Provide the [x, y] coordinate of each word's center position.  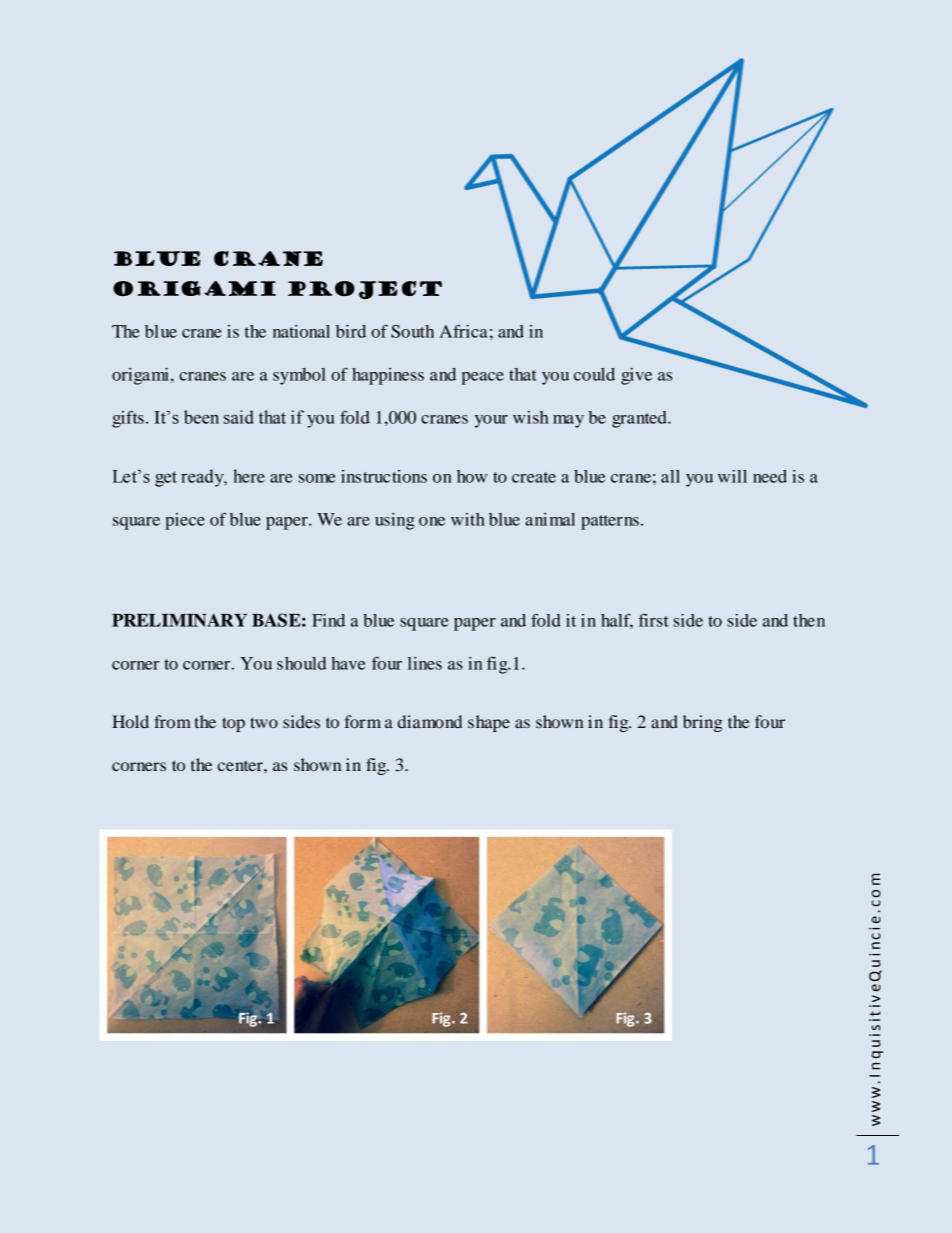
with [468, 519]
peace [482, 378]
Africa [463, 331]
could [594, 374]
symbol [299, 376]
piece [185, 521]
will [732, 476]
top [233, 724]
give [636, 376]
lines [425, 663]
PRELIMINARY [179, 620]
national [301, 331]
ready [203, 478]
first [654, 620]
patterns [610, 522]
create [534, 477]
